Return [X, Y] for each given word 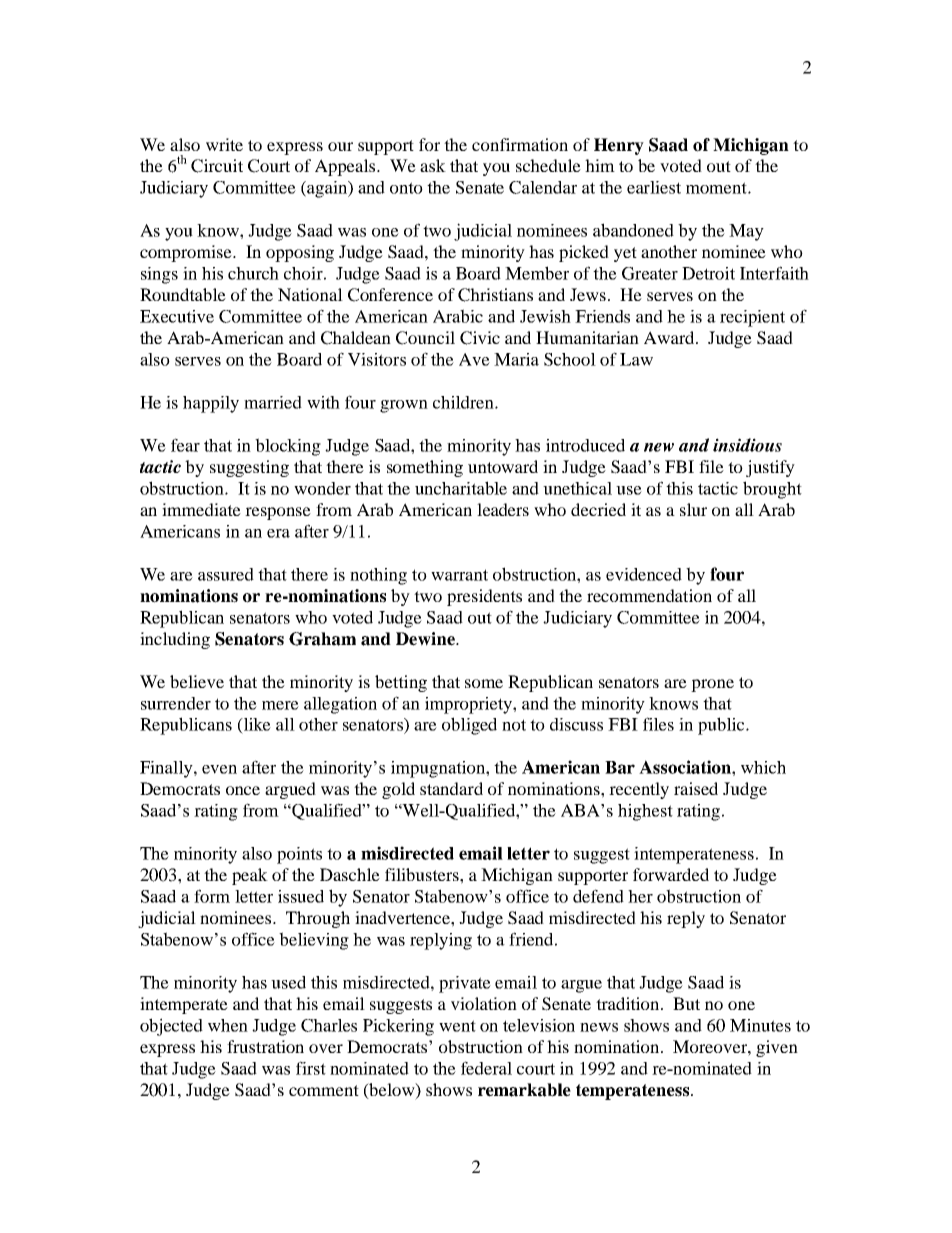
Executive [177, 316]
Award [670, 337]
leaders [503, 509]
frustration [265, 1046]
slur [693, 509]
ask [433, 165]
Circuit [217, 166]
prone [712, 685]
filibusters [423, 874]
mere [280, 705]
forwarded [671, 874]
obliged [469, 726]
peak [250, 876]
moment [717, 188]
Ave [474, 359]
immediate [201, 509]
